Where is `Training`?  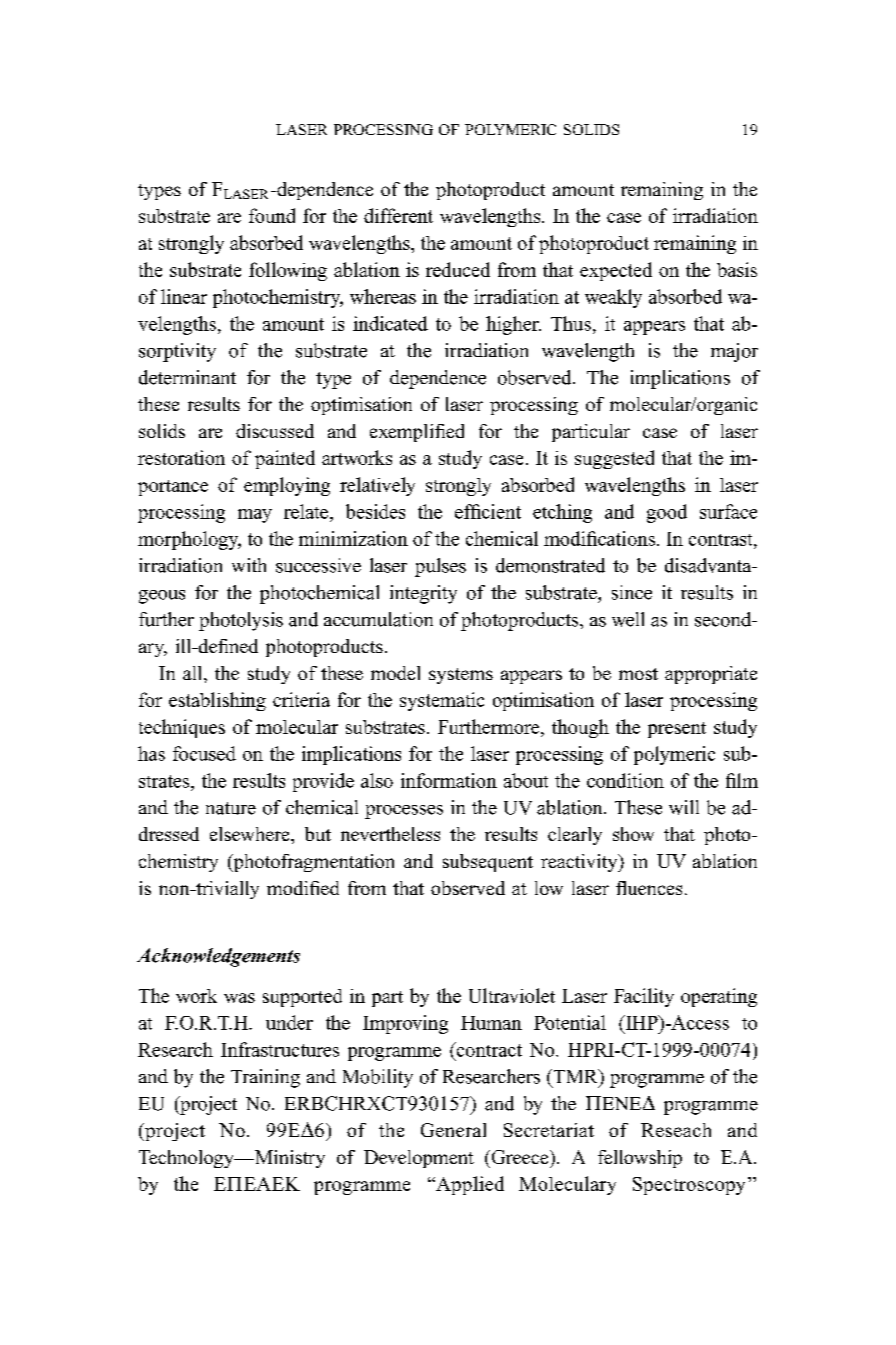
Training is located at coordinates (265, 1078).
